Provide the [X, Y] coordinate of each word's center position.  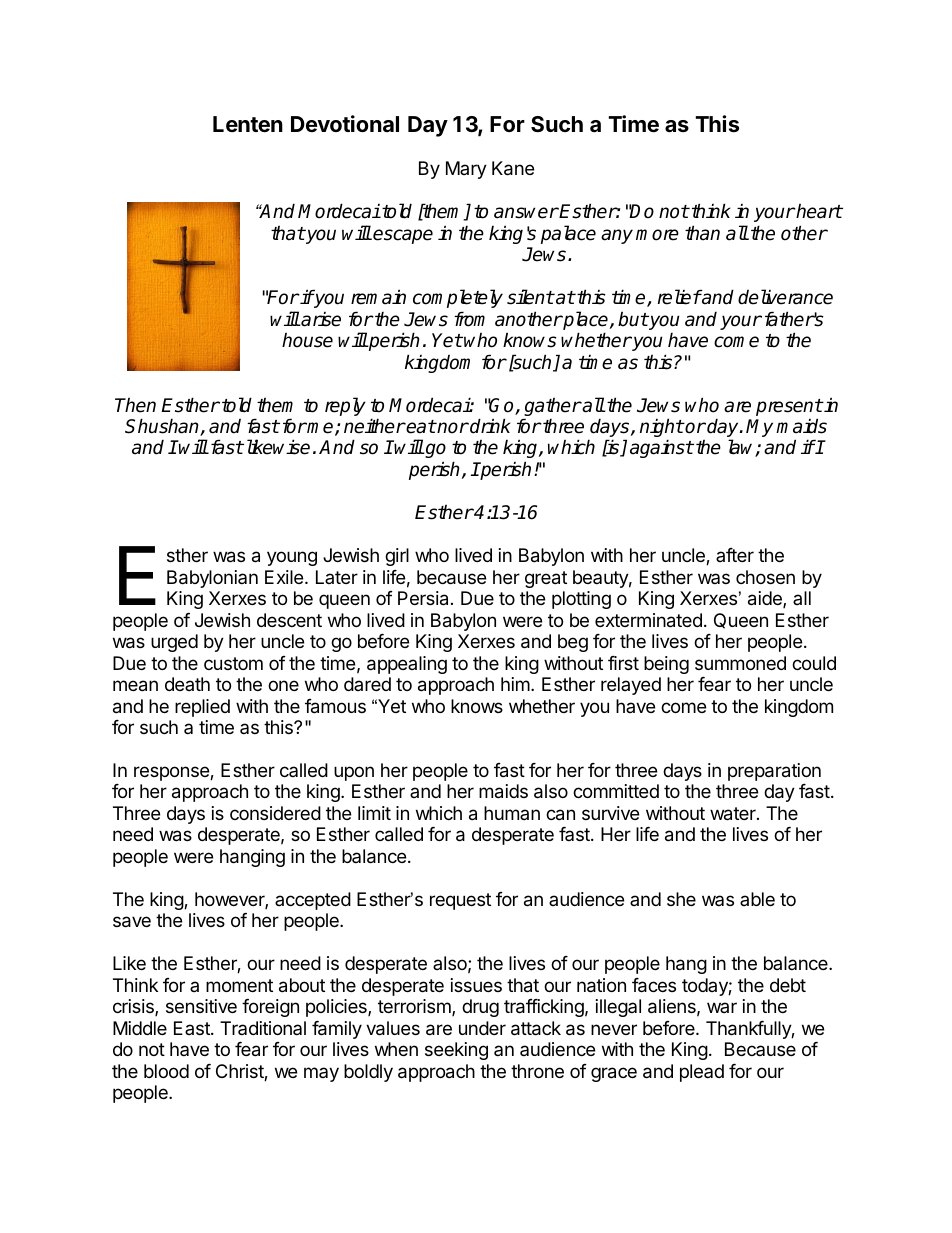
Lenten [248, 124]
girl [397, 557]
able [757, 899]
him [515, 684]
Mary [466, 170]
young [292, 558]
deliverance [785, 297]
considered [275, 813]
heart [819, 211]
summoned [740, 663]
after [735, 555]
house [307, 340]
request [460, 901]
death [187, 684]
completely [458, 298]
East [193, 1028]
